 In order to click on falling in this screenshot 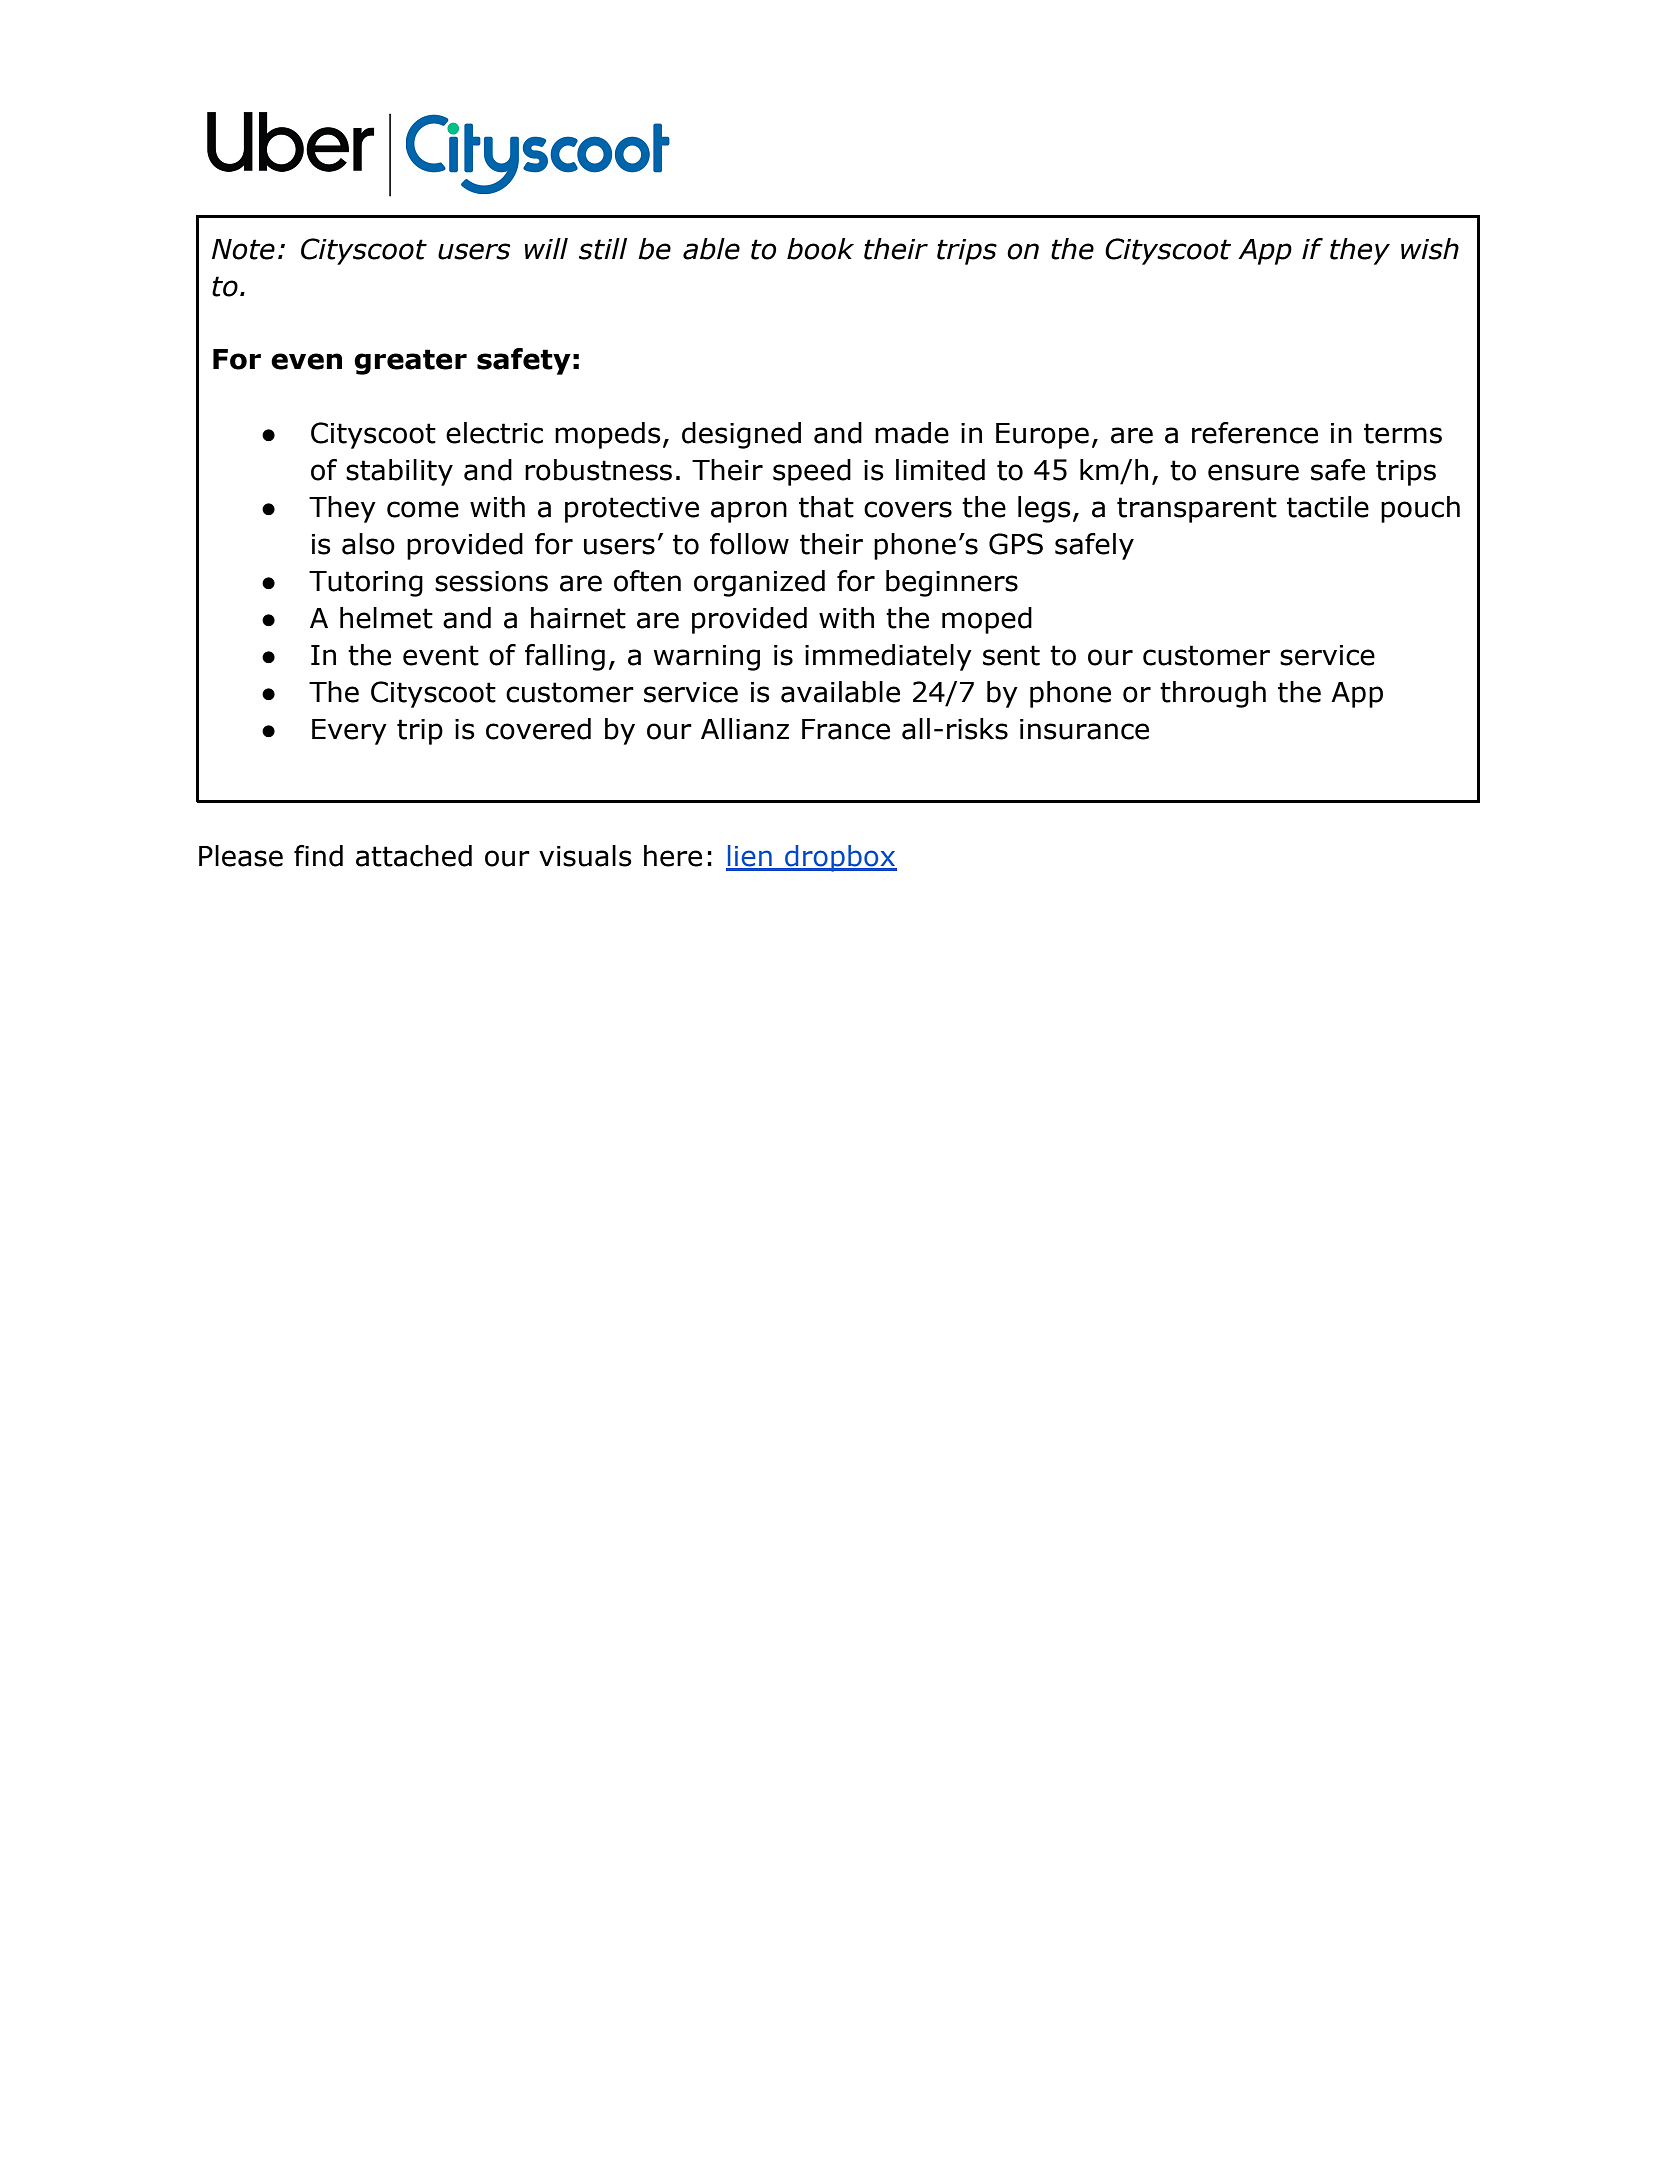, I will do `click(565, 657)`.
